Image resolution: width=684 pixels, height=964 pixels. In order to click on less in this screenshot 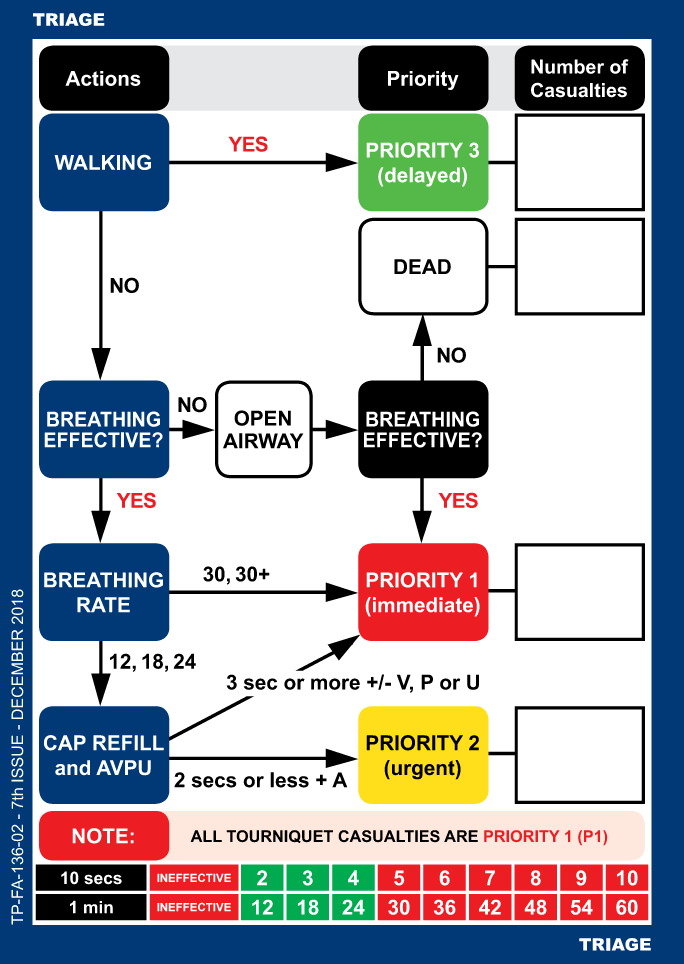, I will do `click(289, 780)`.
